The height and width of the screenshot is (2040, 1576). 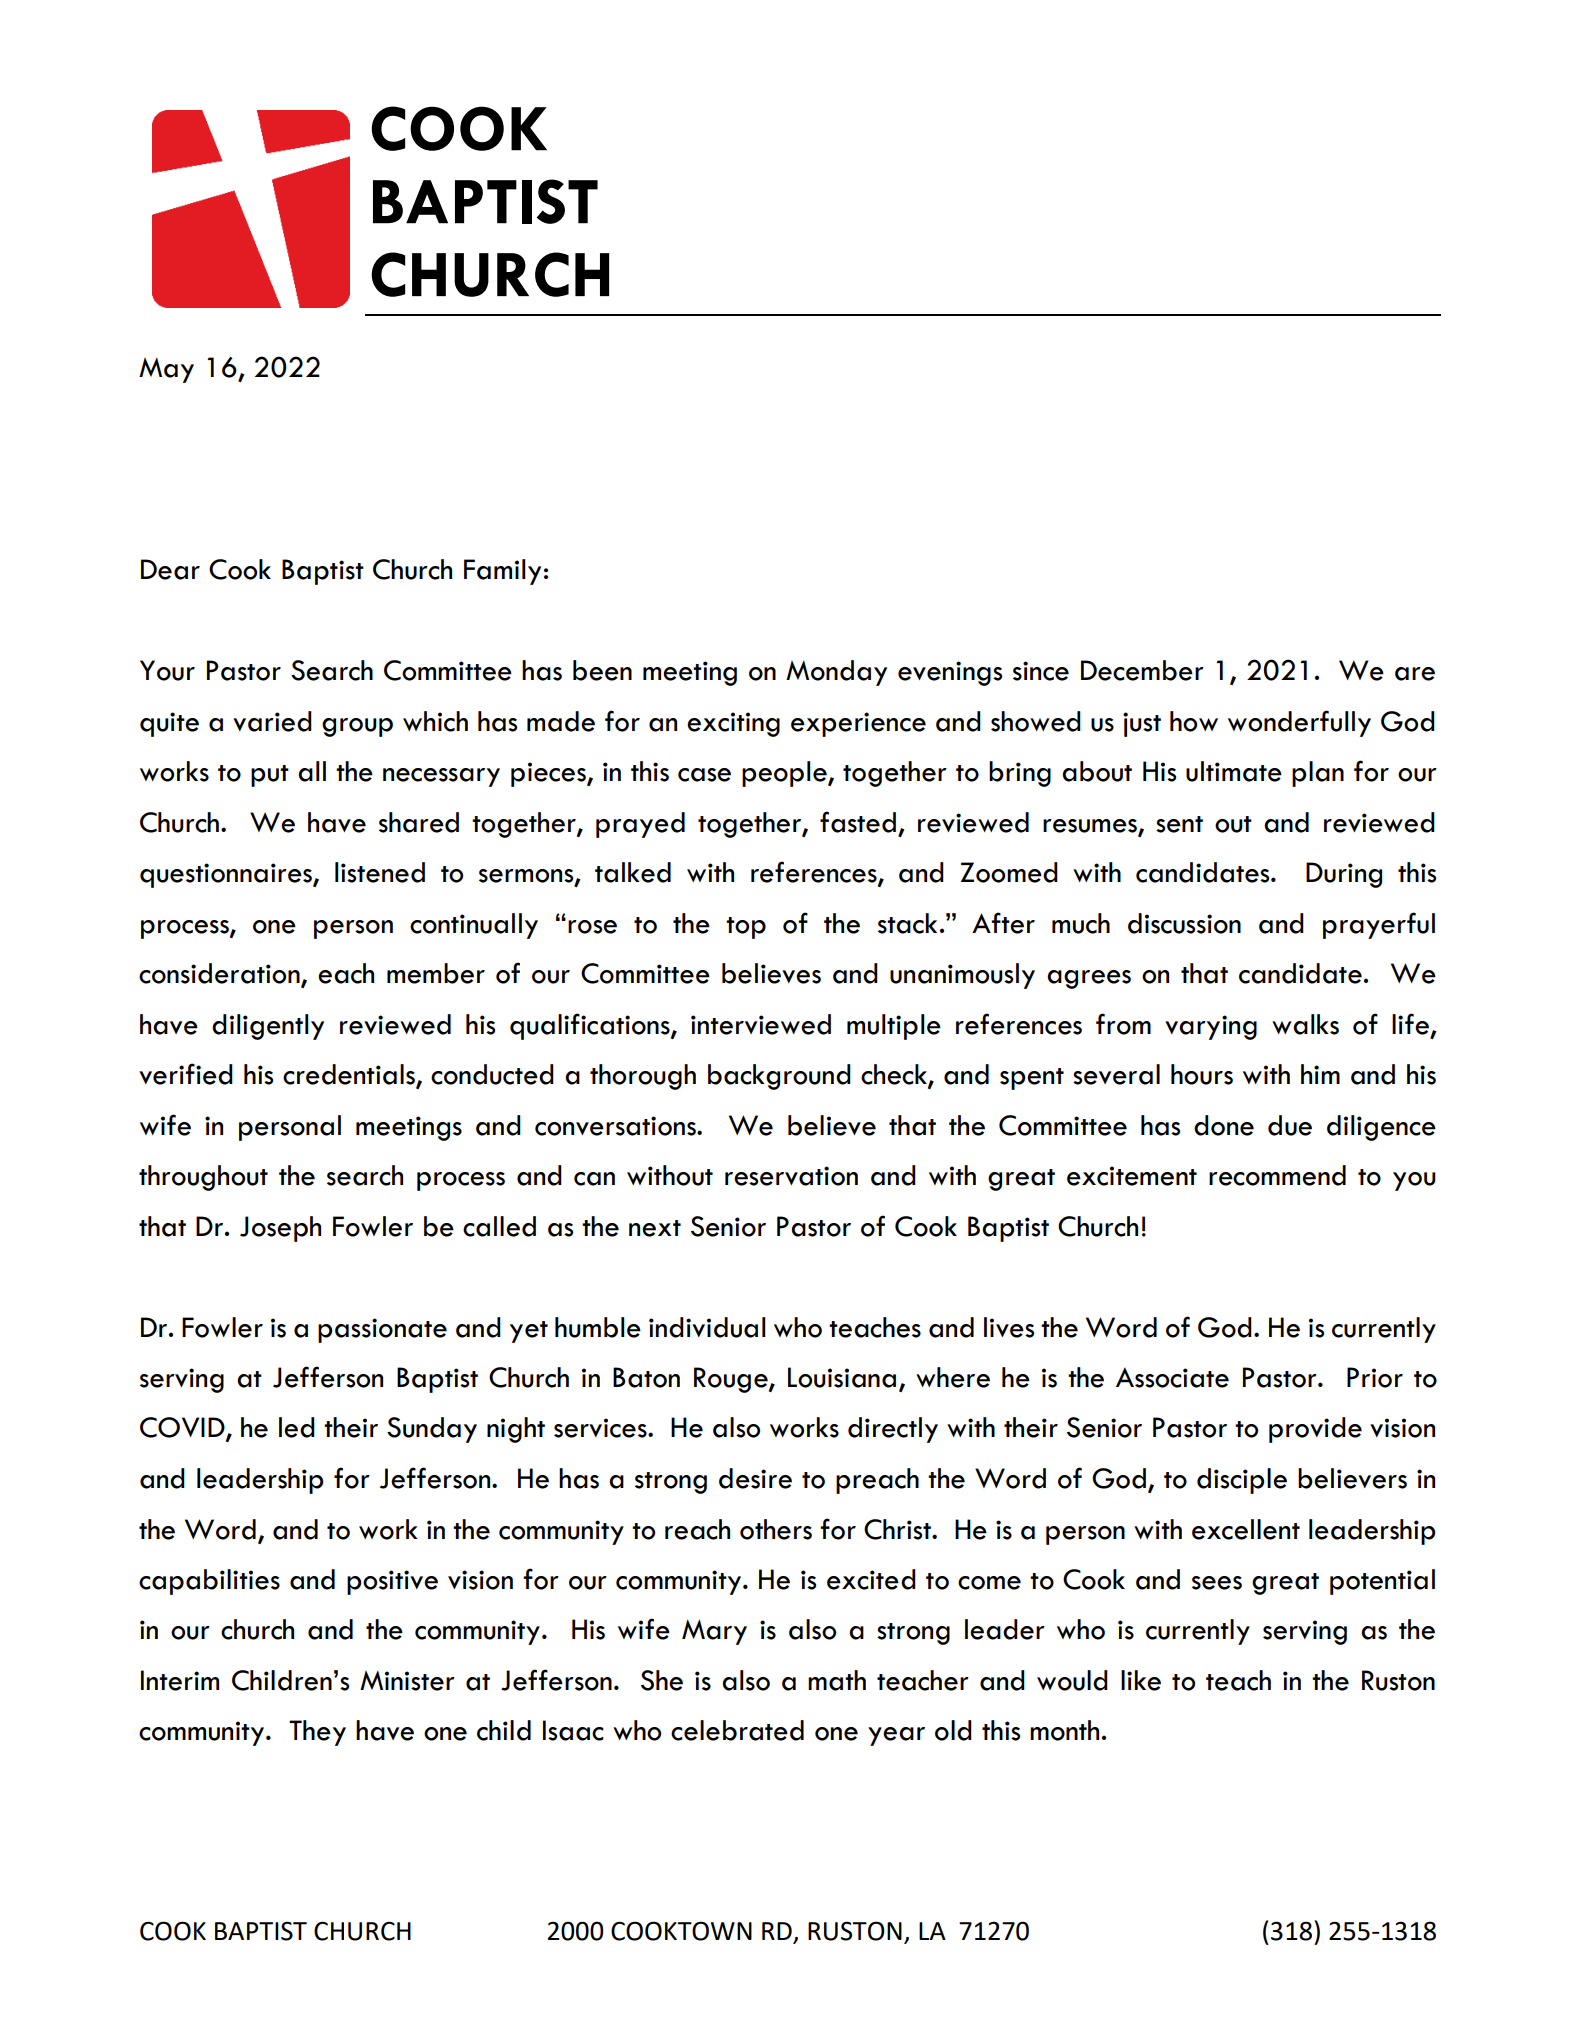 What do you see at coordinates (1142, 670) in the screenshot?
I see `December` at bounding box center [1142, 670].
